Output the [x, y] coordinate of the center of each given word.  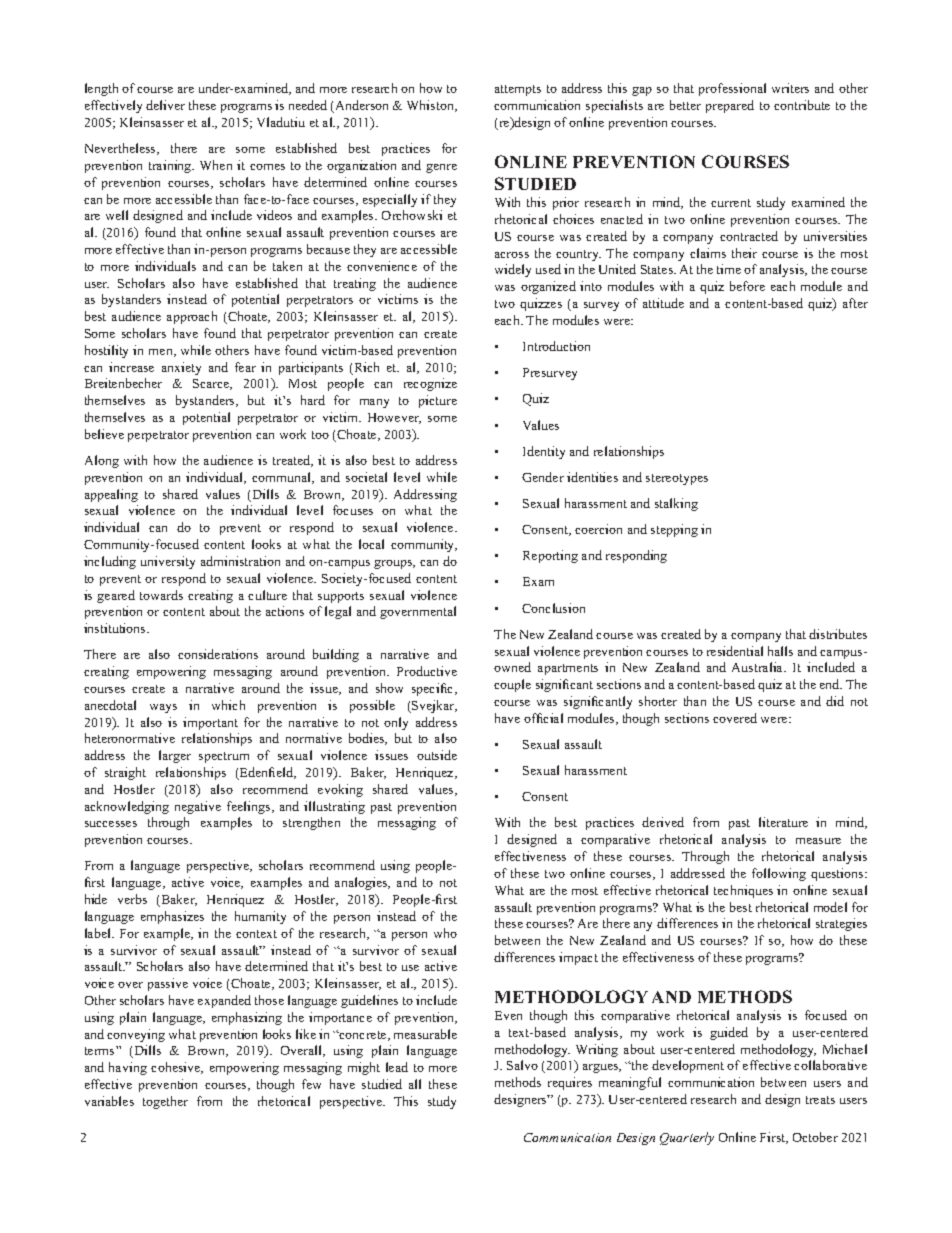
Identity [544, 452]
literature [783, 822]
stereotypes [677, 479]
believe [104, 434]
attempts [518, 90]
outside [437, 755]
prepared [730, 106]
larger [175, 756]
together [165, 1102]
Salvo [522, 1065]
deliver [165, 105]
